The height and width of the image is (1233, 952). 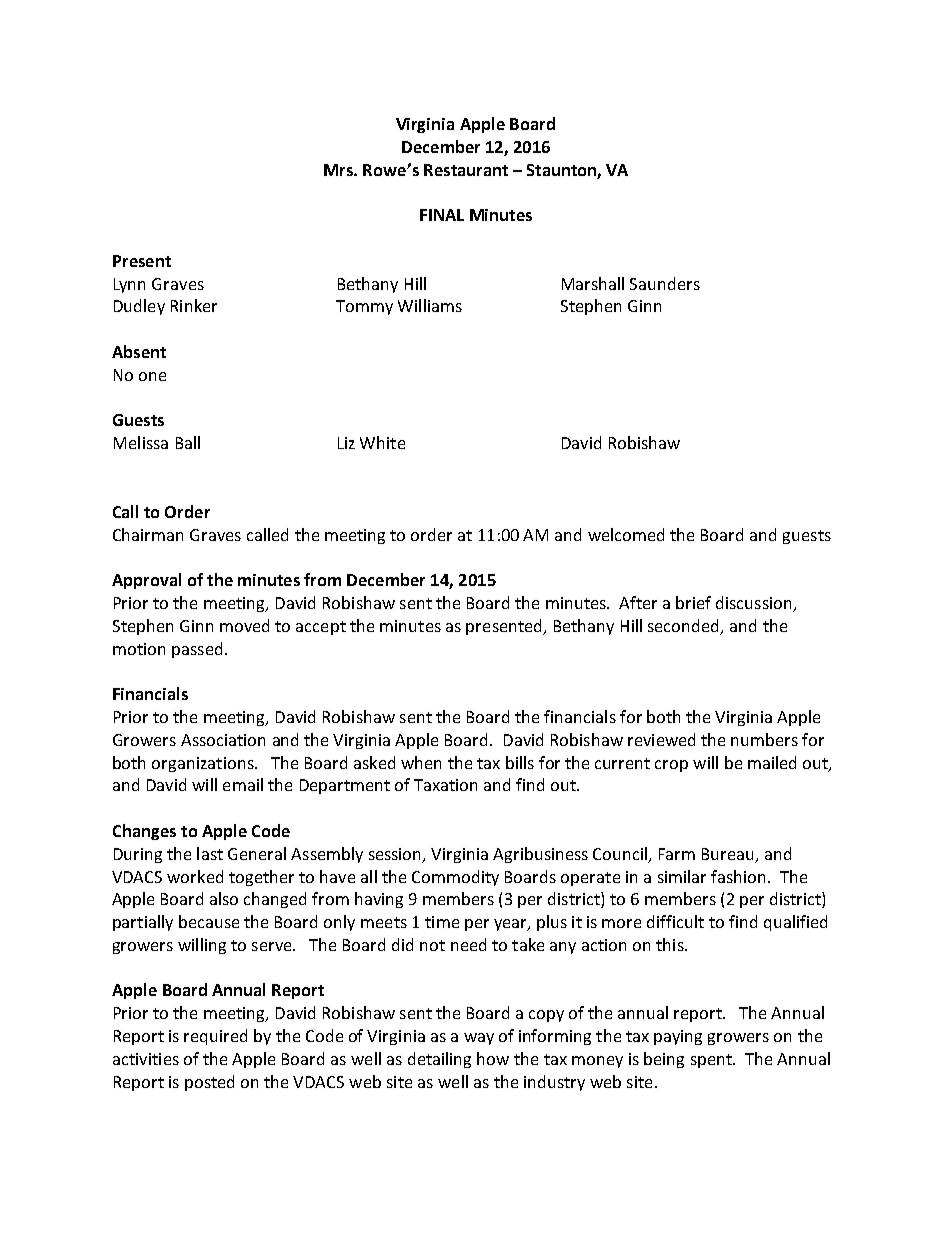 I want to click on accept, so click(x=321, y=628).
